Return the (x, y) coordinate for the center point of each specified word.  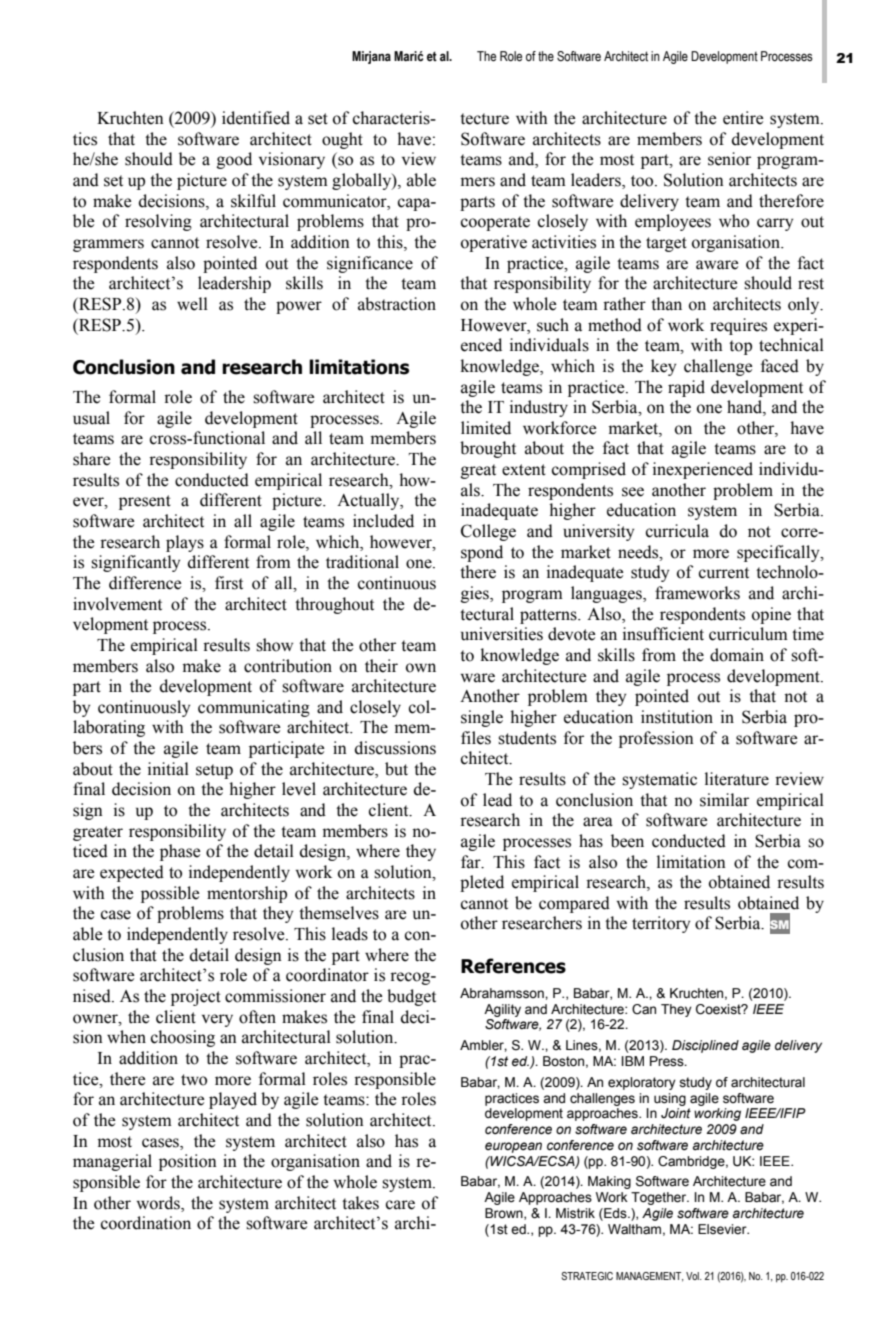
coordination (146, 1223)
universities (502, 634)
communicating (254, 708)
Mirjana (371, 57)
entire (743, 118)
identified (256, 118)
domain (737, 655)
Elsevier (723, 1229)
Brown (505, 1214)
